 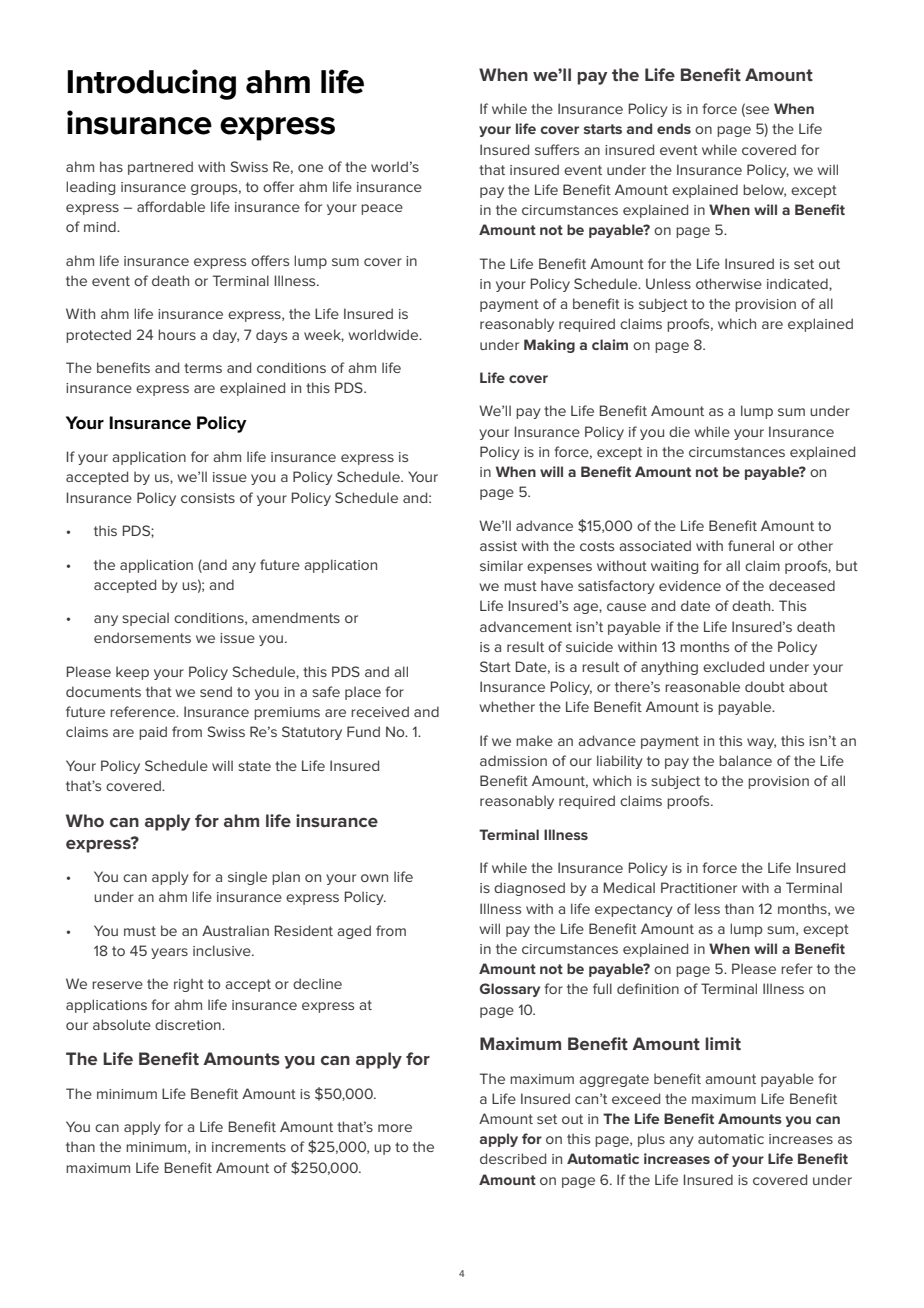 I want to click on Introducing, so click(x=151, y=84).
